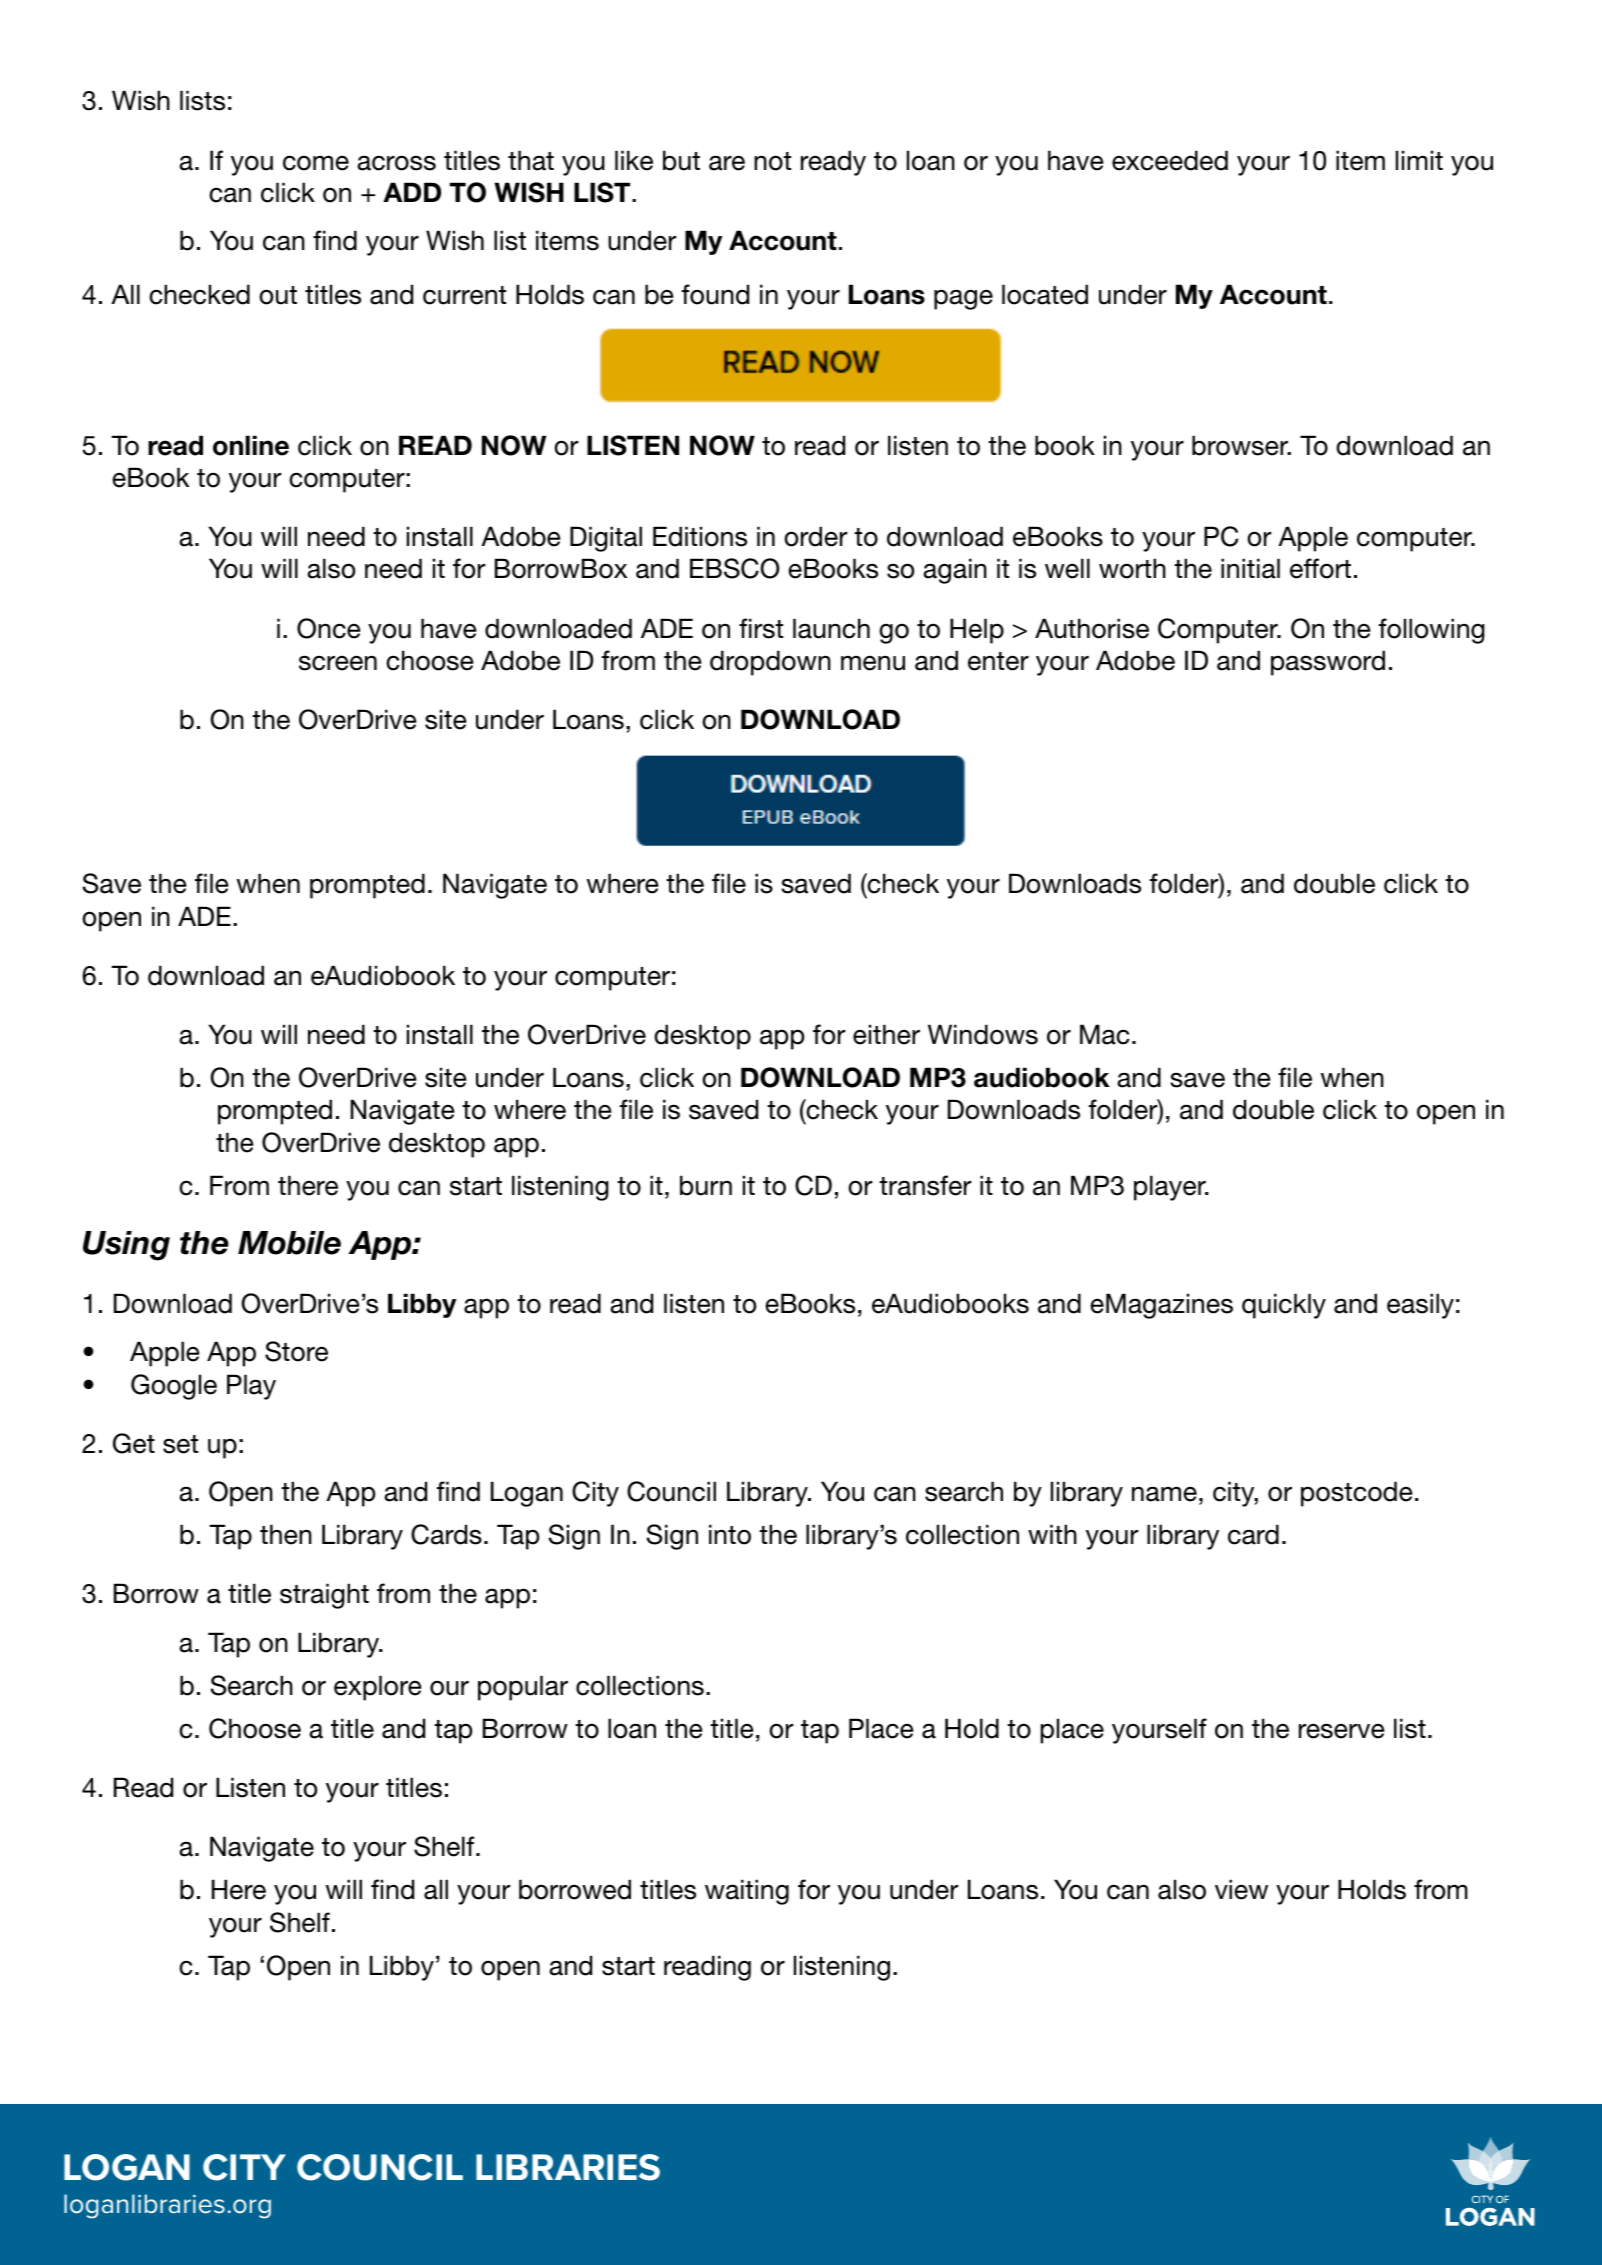 The image size is (1602, 2265). What do you see at coordinates (289, 1243) in the screenshot?
I see `Mobile` at bounding box center [289, 1243].
